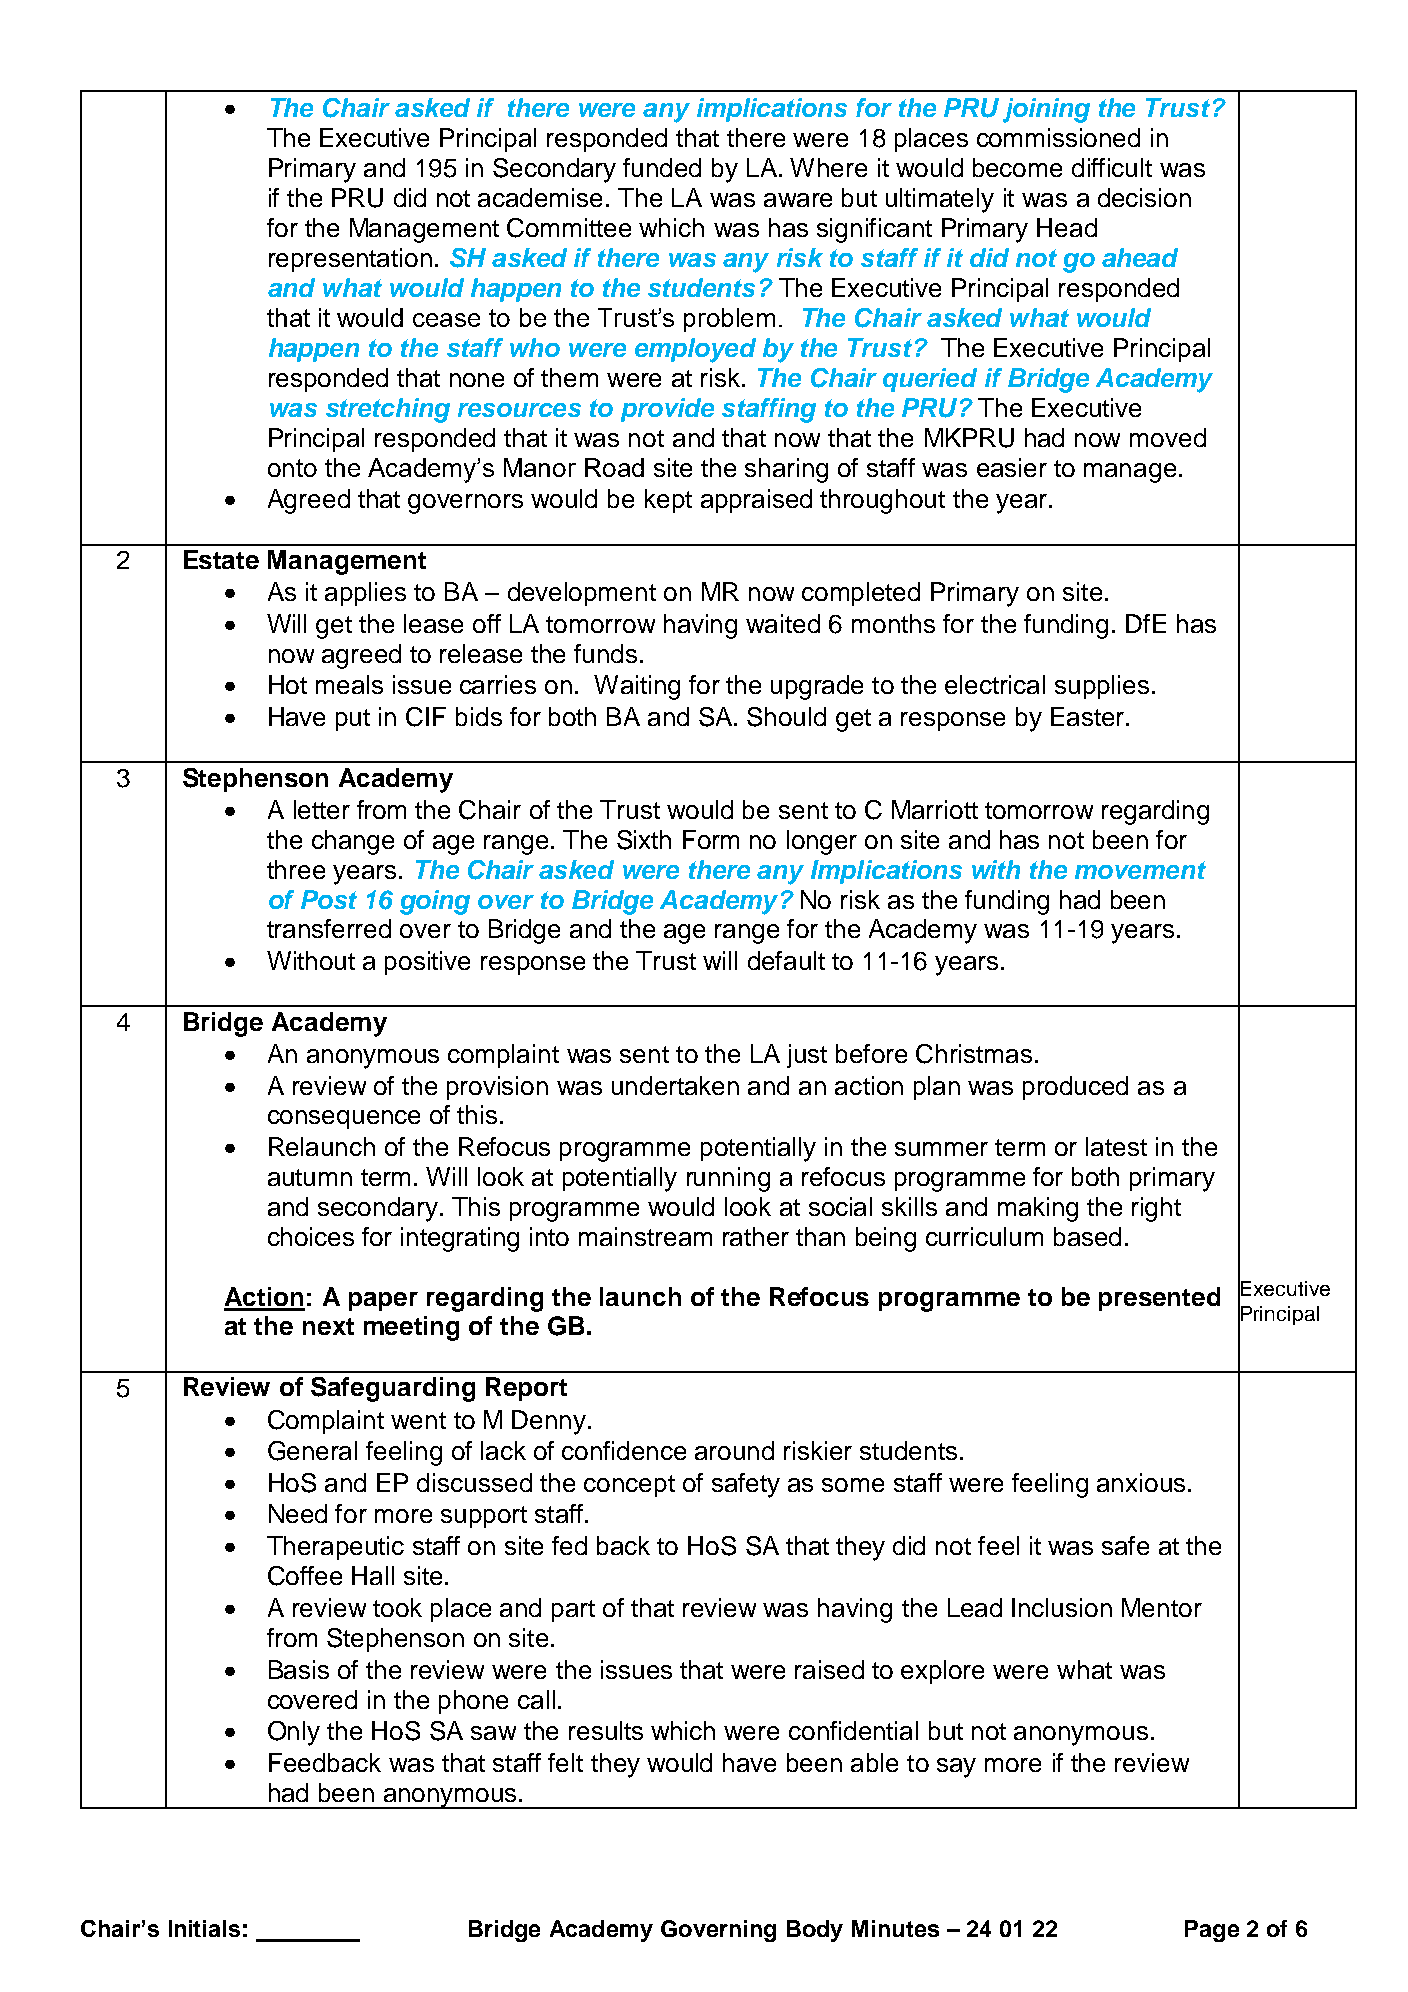 The height and width of the page is (1992, 1408). I want to click on next, so click(328, 1326).
